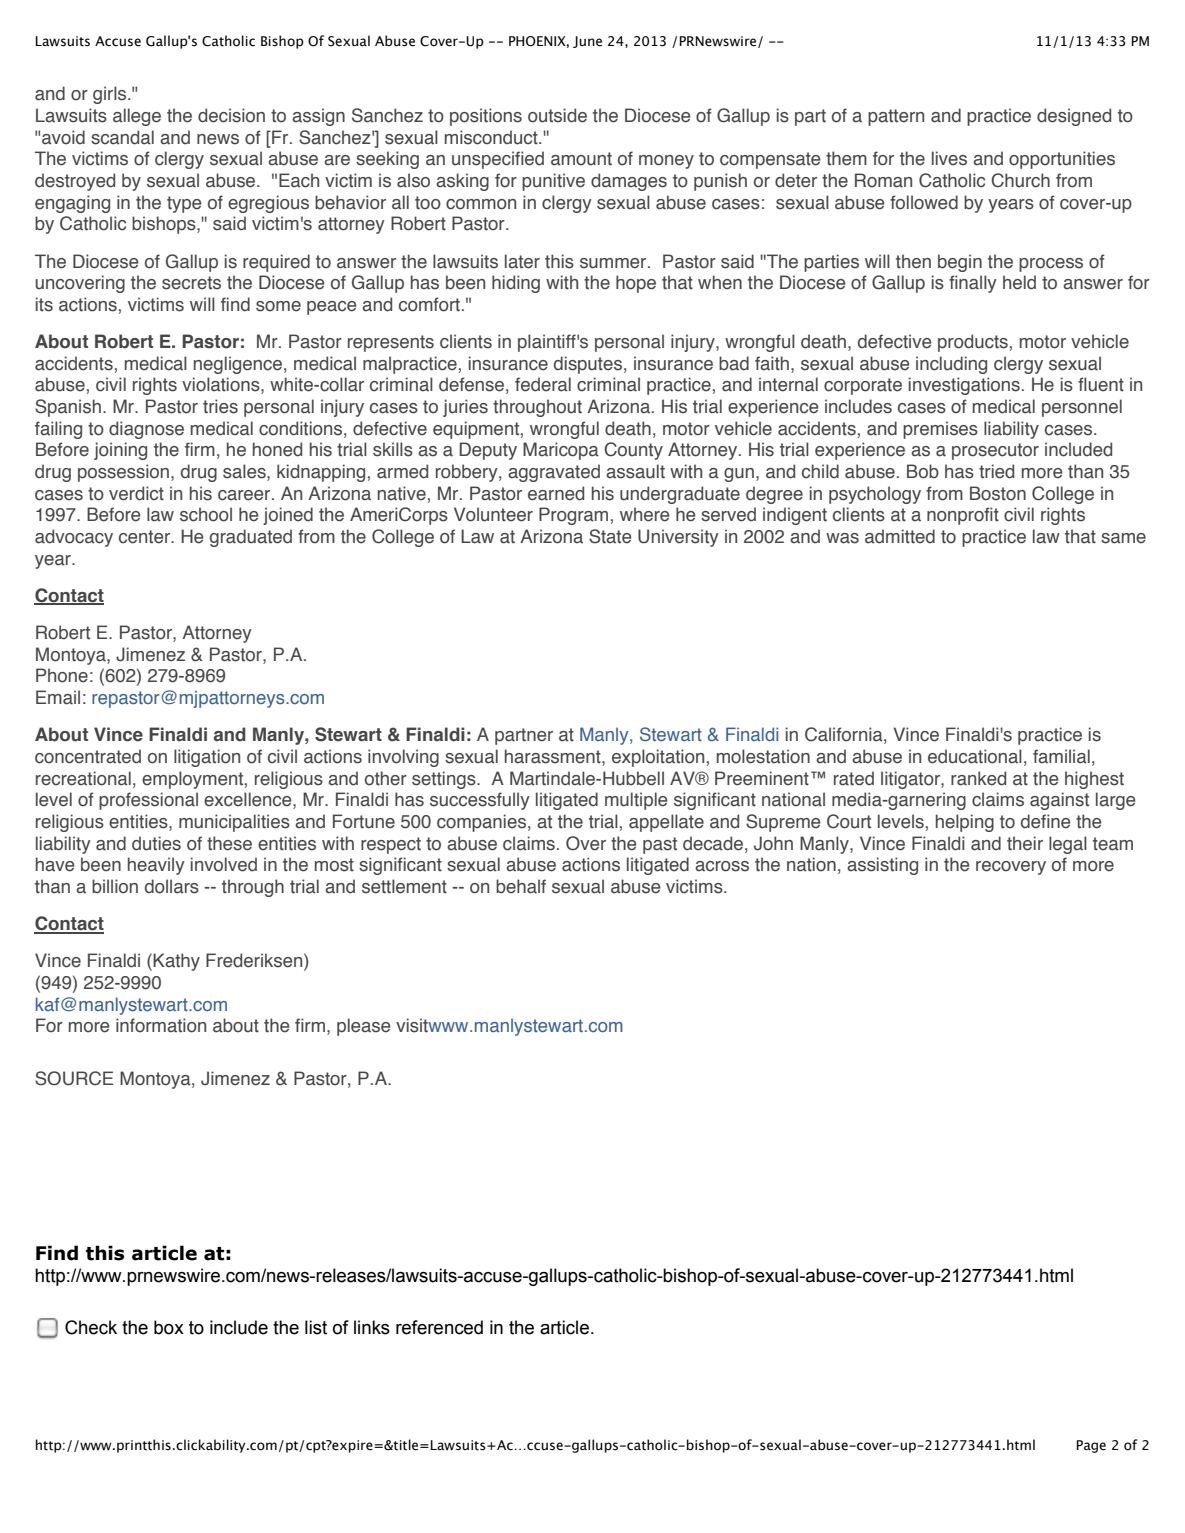 The width and height of the image is (1185, 1533). What do you see at coordinates (169, 1327) in the image?
I see `box` at bounding box center [169, 1327].
